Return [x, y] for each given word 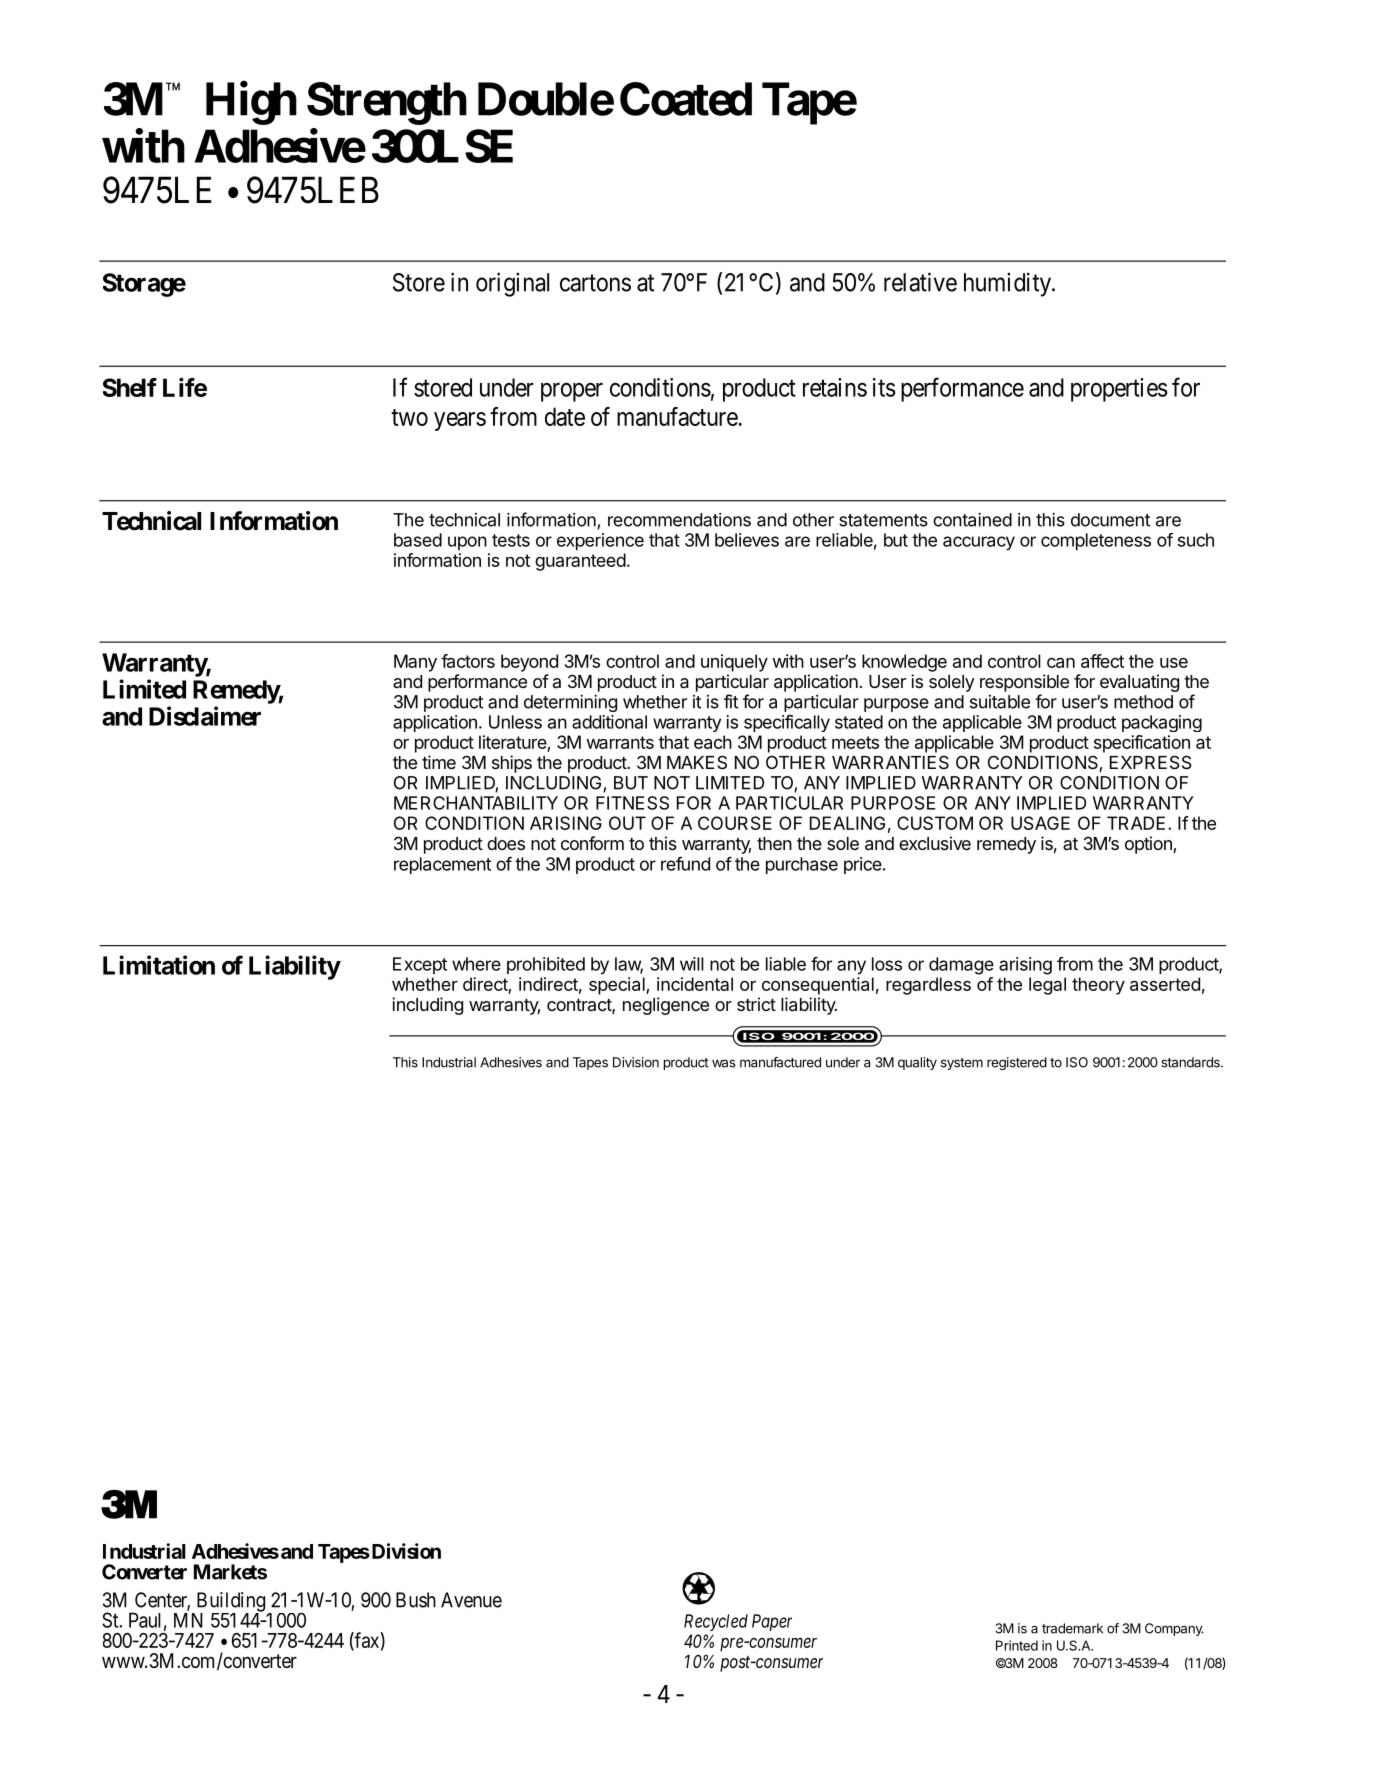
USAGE [1040, 823]
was [723, 1063]
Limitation [159, 965]
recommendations [679, 520]
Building [229, 1603]
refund [685, 864]
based [418, 540]
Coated [686, 99]
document [1110, 520]
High [251, 103]
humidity [1009, 284]
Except [420, 965]
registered [1017, 1063]
